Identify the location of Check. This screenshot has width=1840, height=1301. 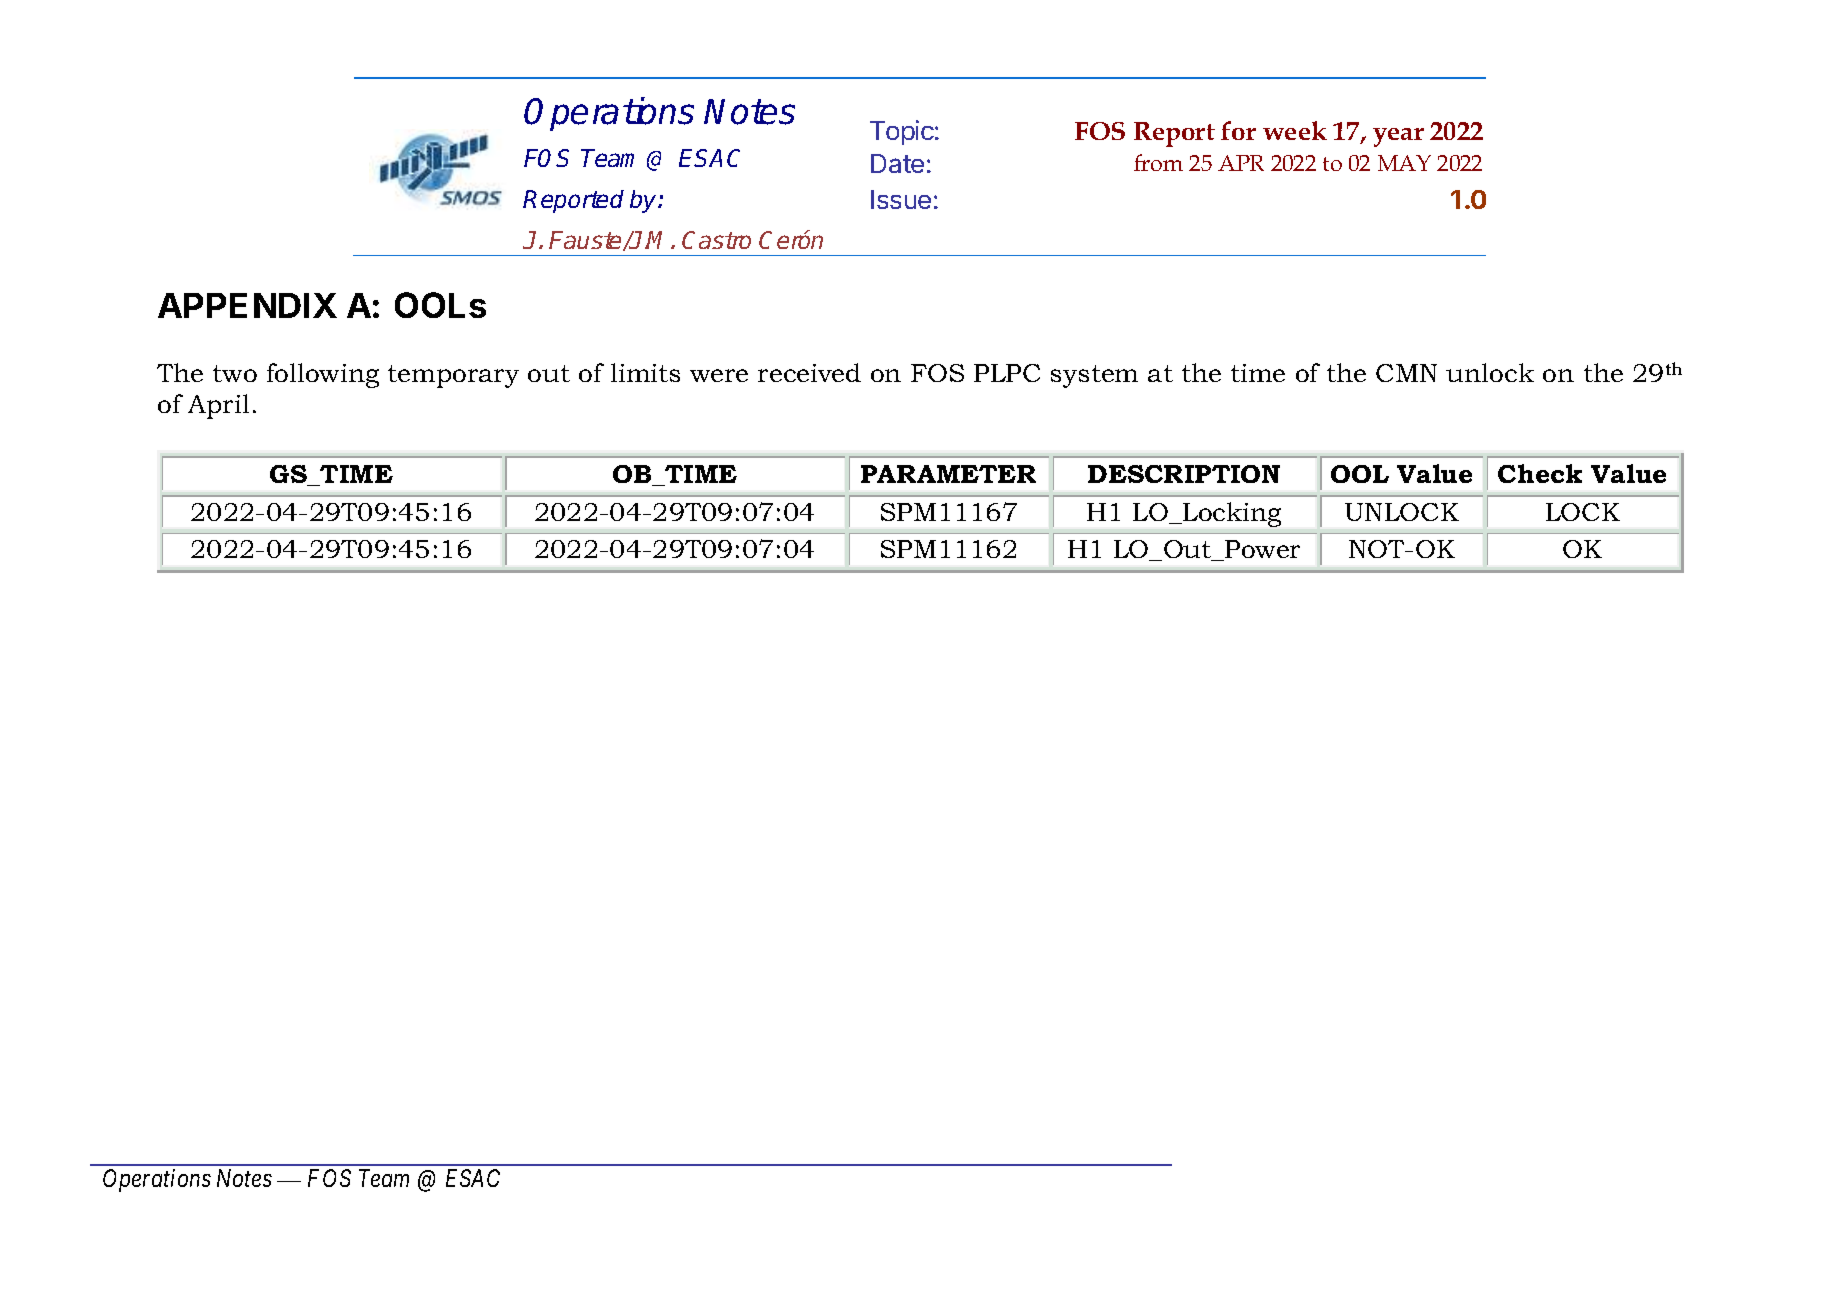
(1540, 473).
